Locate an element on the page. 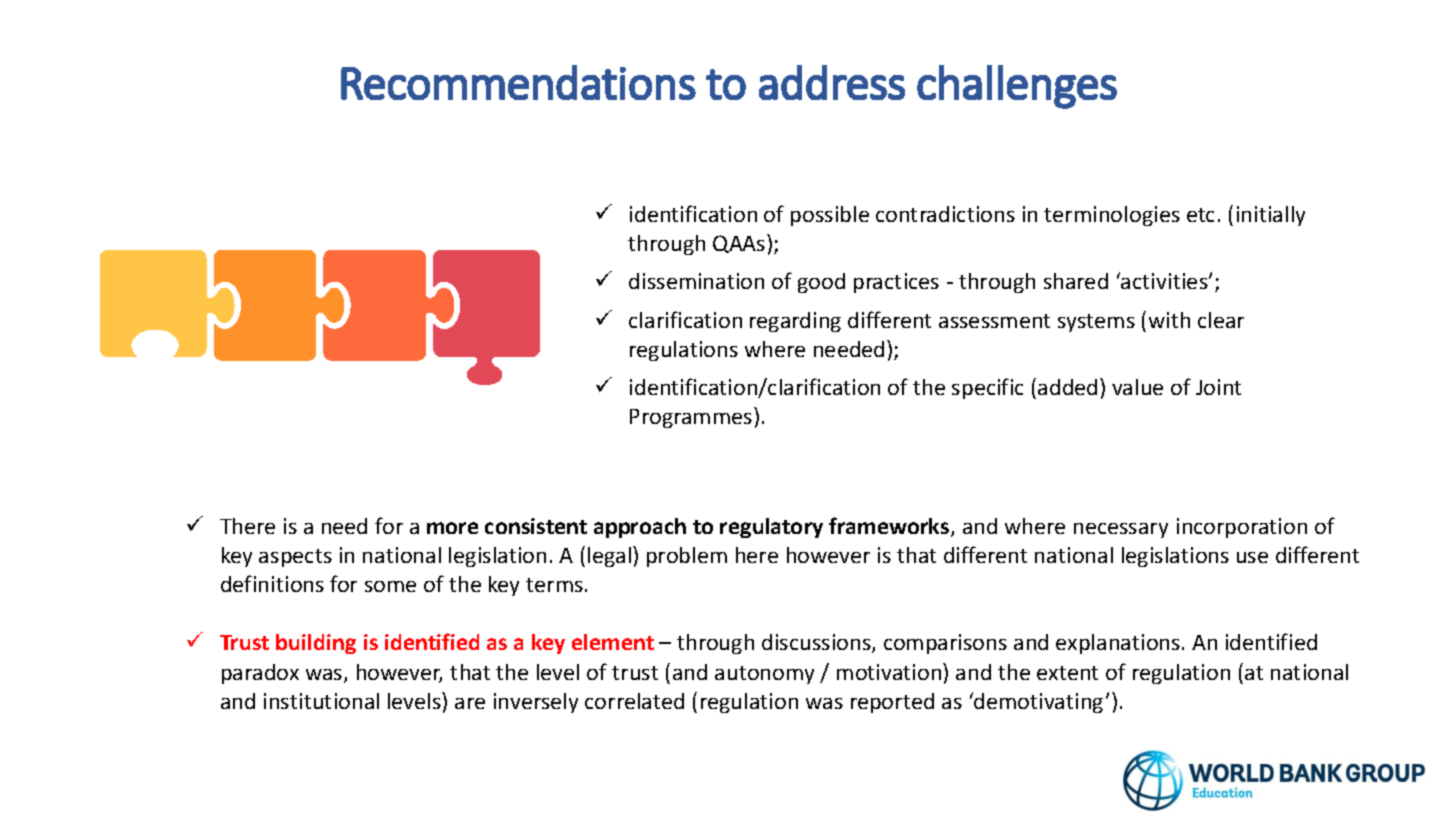 This image has height=819, width=1456. with is located at coordinates (1169, 320).
